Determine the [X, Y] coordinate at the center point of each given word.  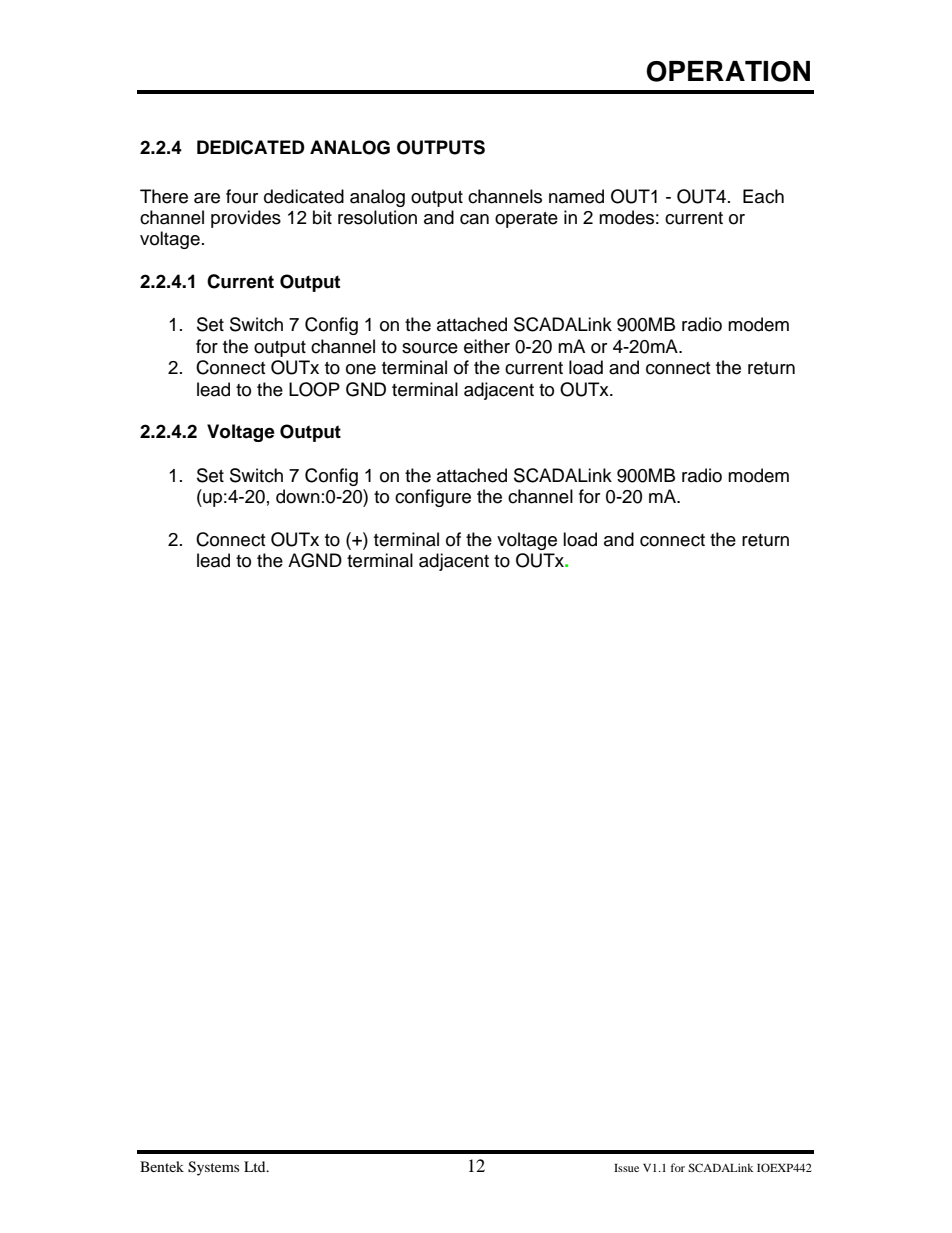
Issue [626, 1168]
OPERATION [728, 71]
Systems [213, 1168]
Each [763, 196]
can [474, 219]
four [242, 196]
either [487, 346]
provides [246, 219]
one [361, 369]
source [430, 348]
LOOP [314, 389]
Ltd [256, 1166]
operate [526, 220]
